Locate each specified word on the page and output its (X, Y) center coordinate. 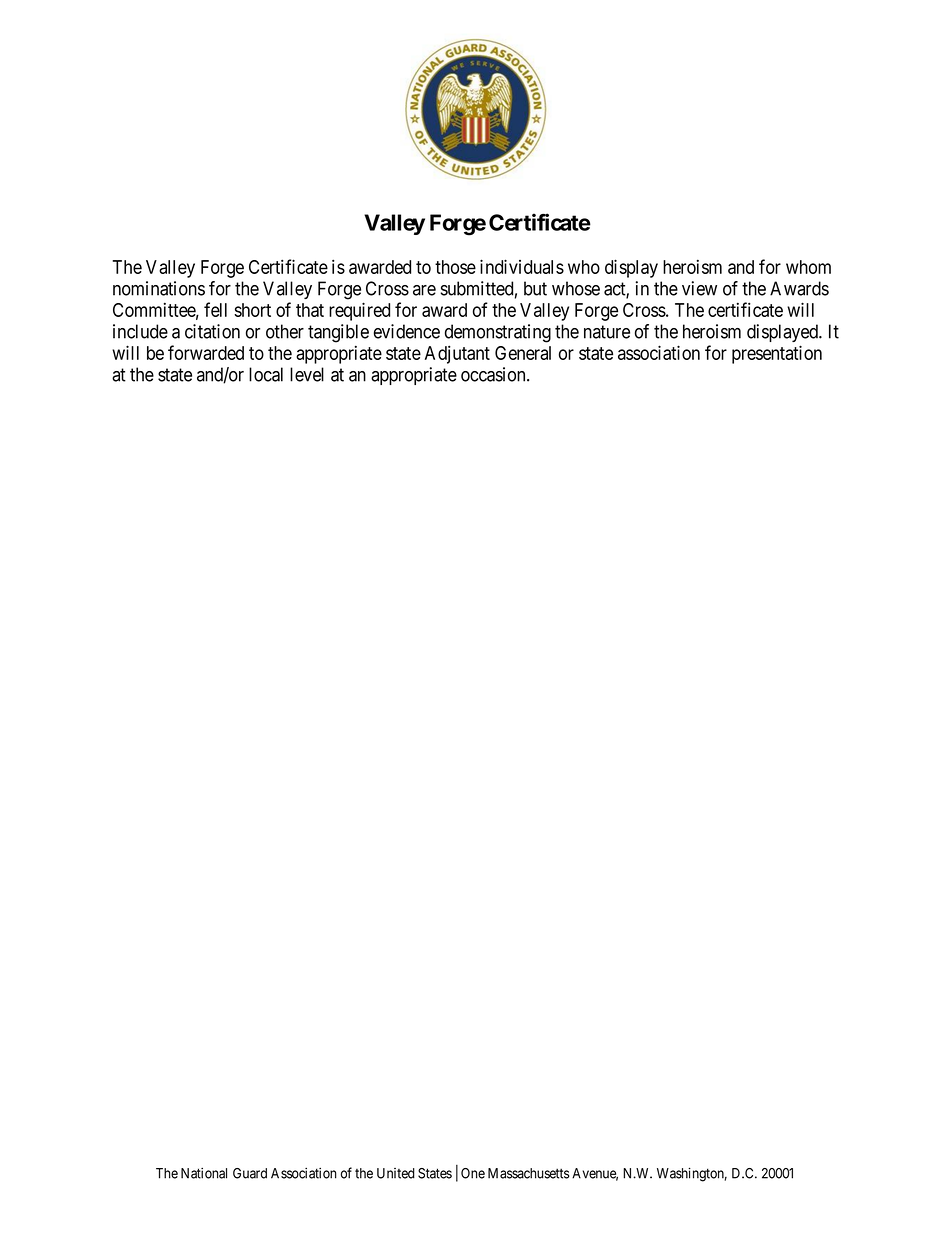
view (699, 288)
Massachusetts (528, 1173)
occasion (494, 374)
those (455, 267)
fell (215, 309)
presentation (777, 354)
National (204, 1173)
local (266, 374)
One (473, 1173)
